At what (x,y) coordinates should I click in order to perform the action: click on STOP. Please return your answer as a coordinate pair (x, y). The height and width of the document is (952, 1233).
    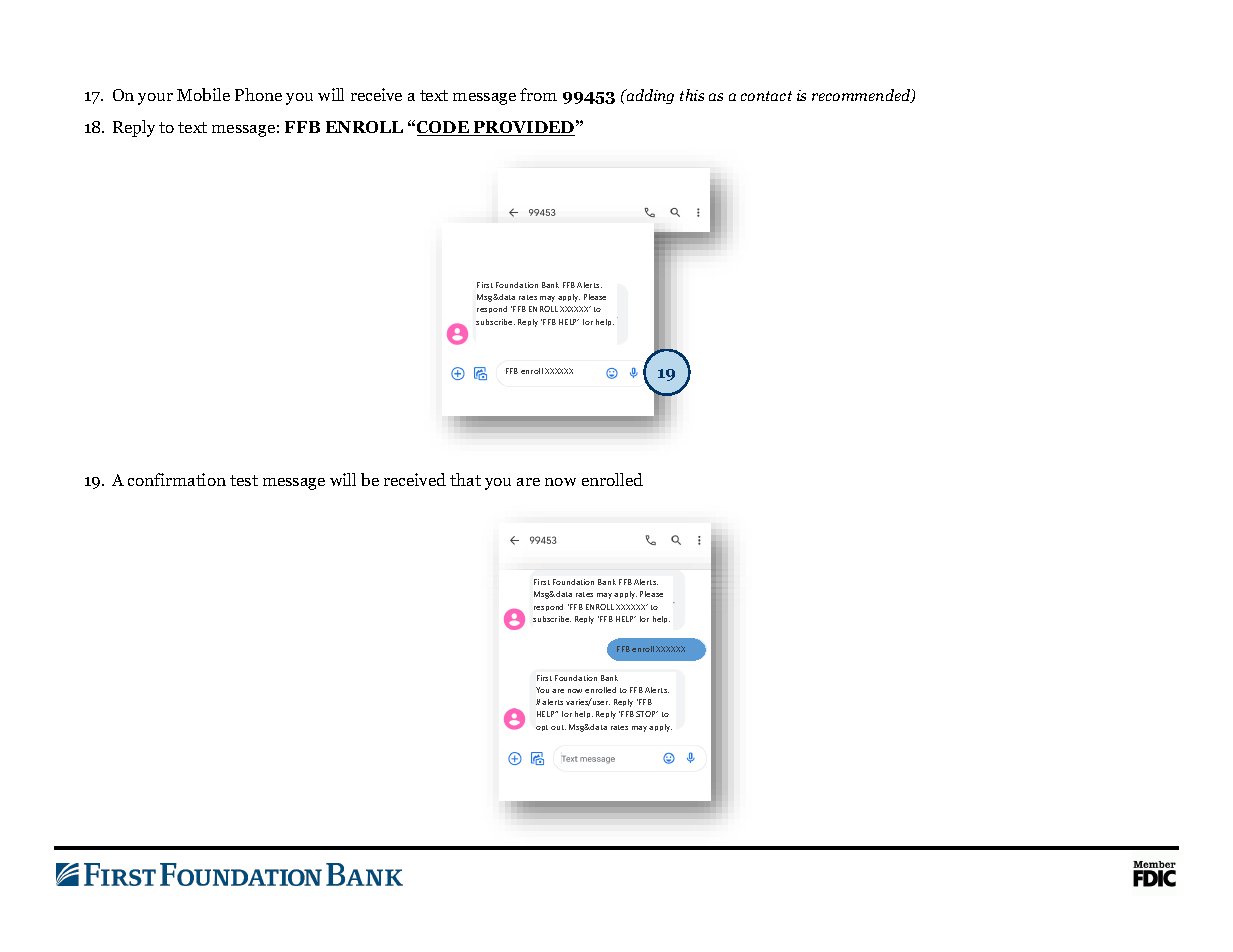
    Looking at the image, I should click on (647, 714).
